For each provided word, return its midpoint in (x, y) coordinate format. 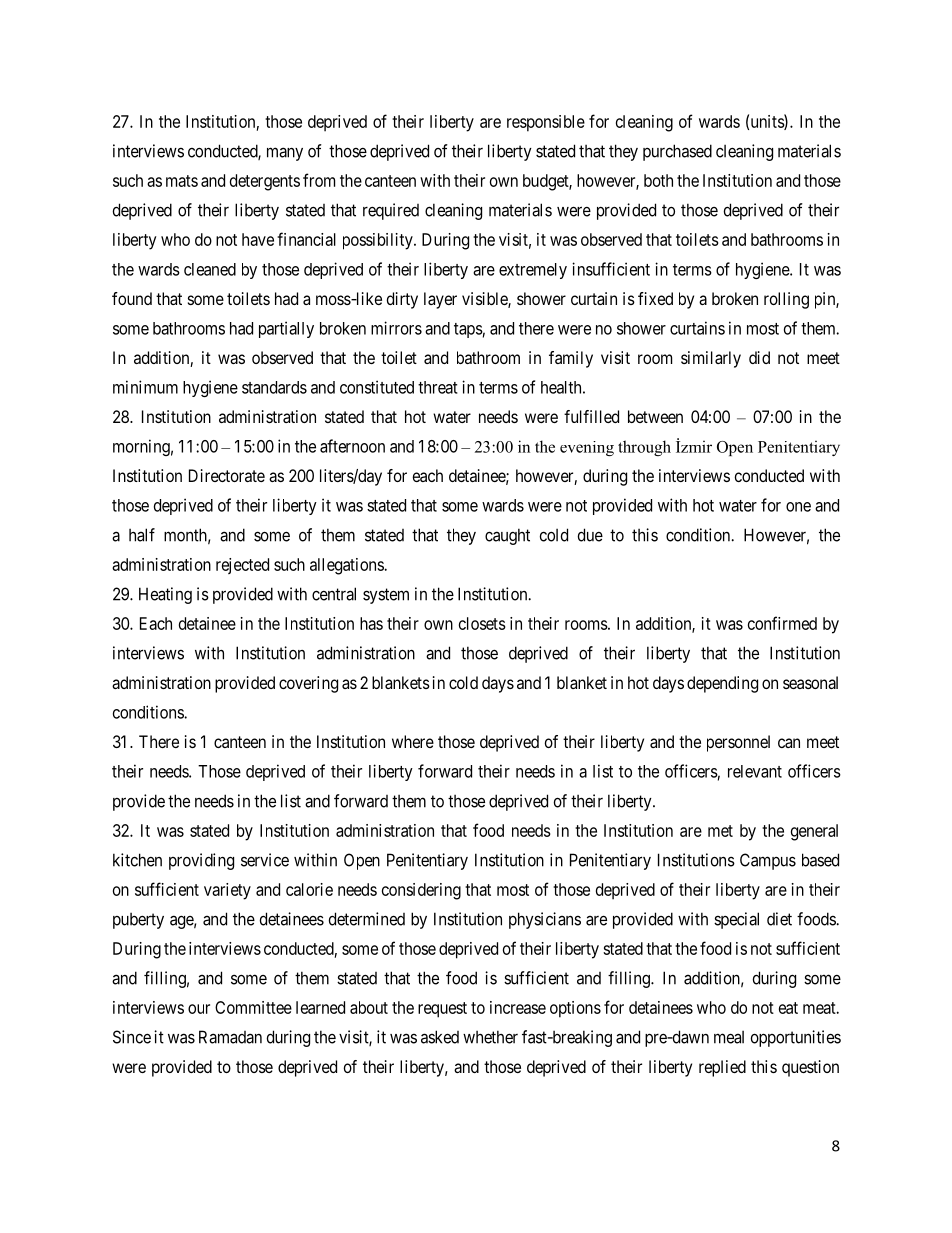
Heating (165, 595)
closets (482, 623)
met (720, 831)
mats (182, 181)
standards (274, 387)
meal (729, 1037)
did (759, 357)
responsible (546, 123)
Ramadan (230, 1037)
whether (490, 1037)
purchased (677, 152)
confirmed (782, 623)
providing (201, 861)
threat (438, 387)
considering (421, 891)
